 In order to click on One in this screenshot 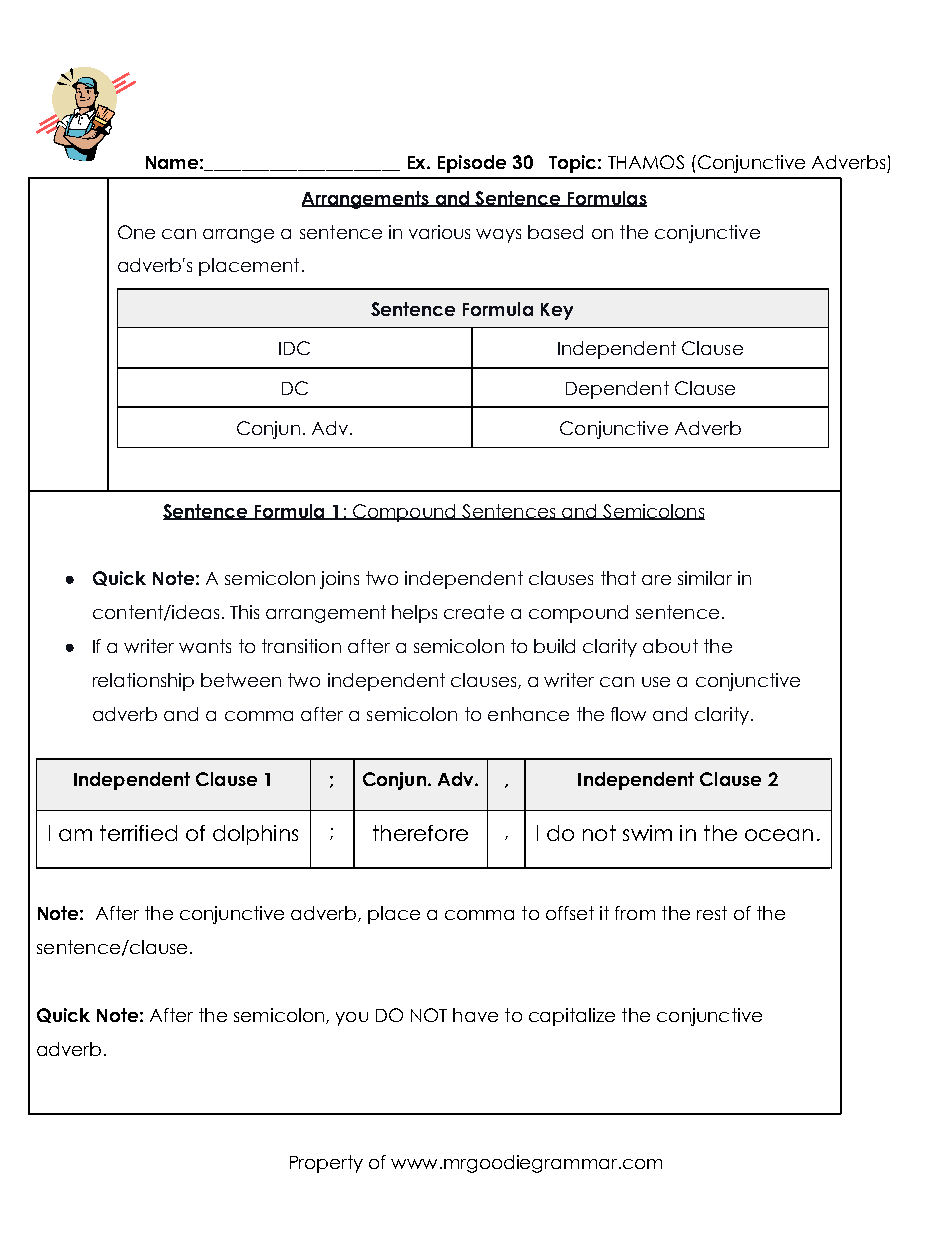, I will do `click(136, 232)`.
